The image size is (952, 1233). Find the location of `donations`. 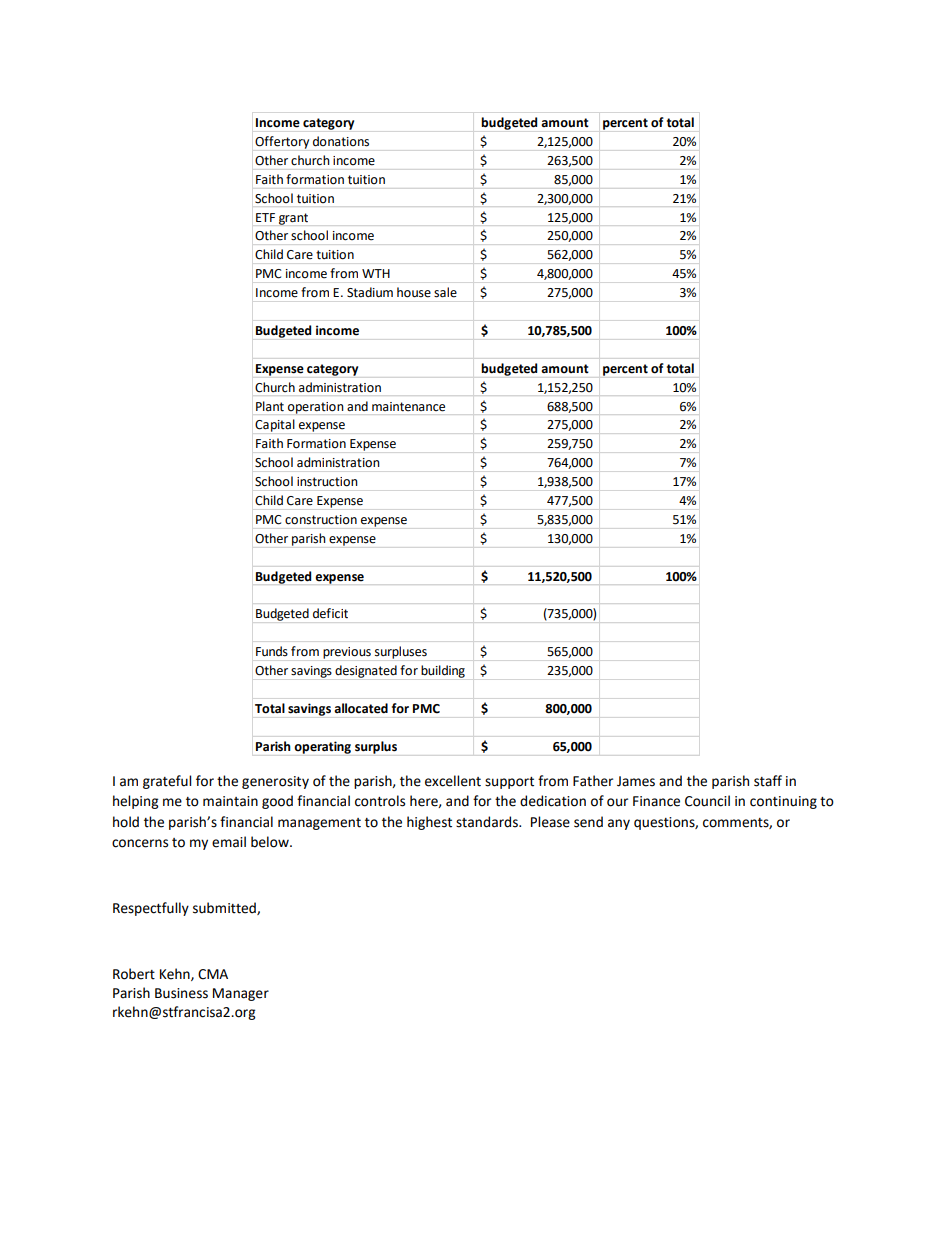

donations is located at coordinates (341, 141).
